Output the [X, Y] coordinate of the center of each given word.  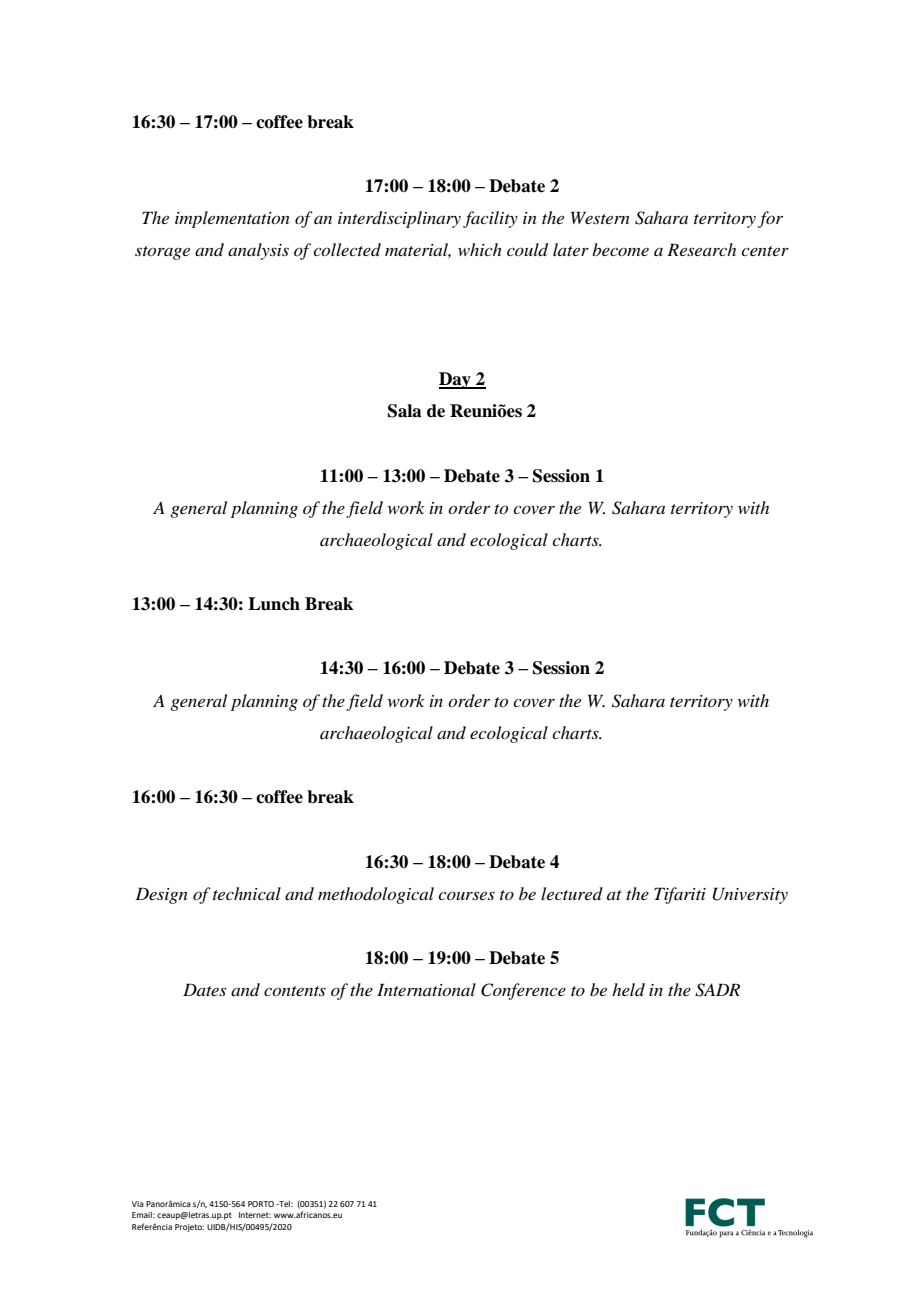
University [750, 895]
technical [247, 893]
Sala [405, 411]
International [426, 989]
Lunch [274, 604]
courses [466, 895]
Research [701, 249]
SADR [717, 990]
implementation [232, 219]
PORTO [261, 1204]
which [480, 249]
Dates [204, 989]
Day [456, 380]
